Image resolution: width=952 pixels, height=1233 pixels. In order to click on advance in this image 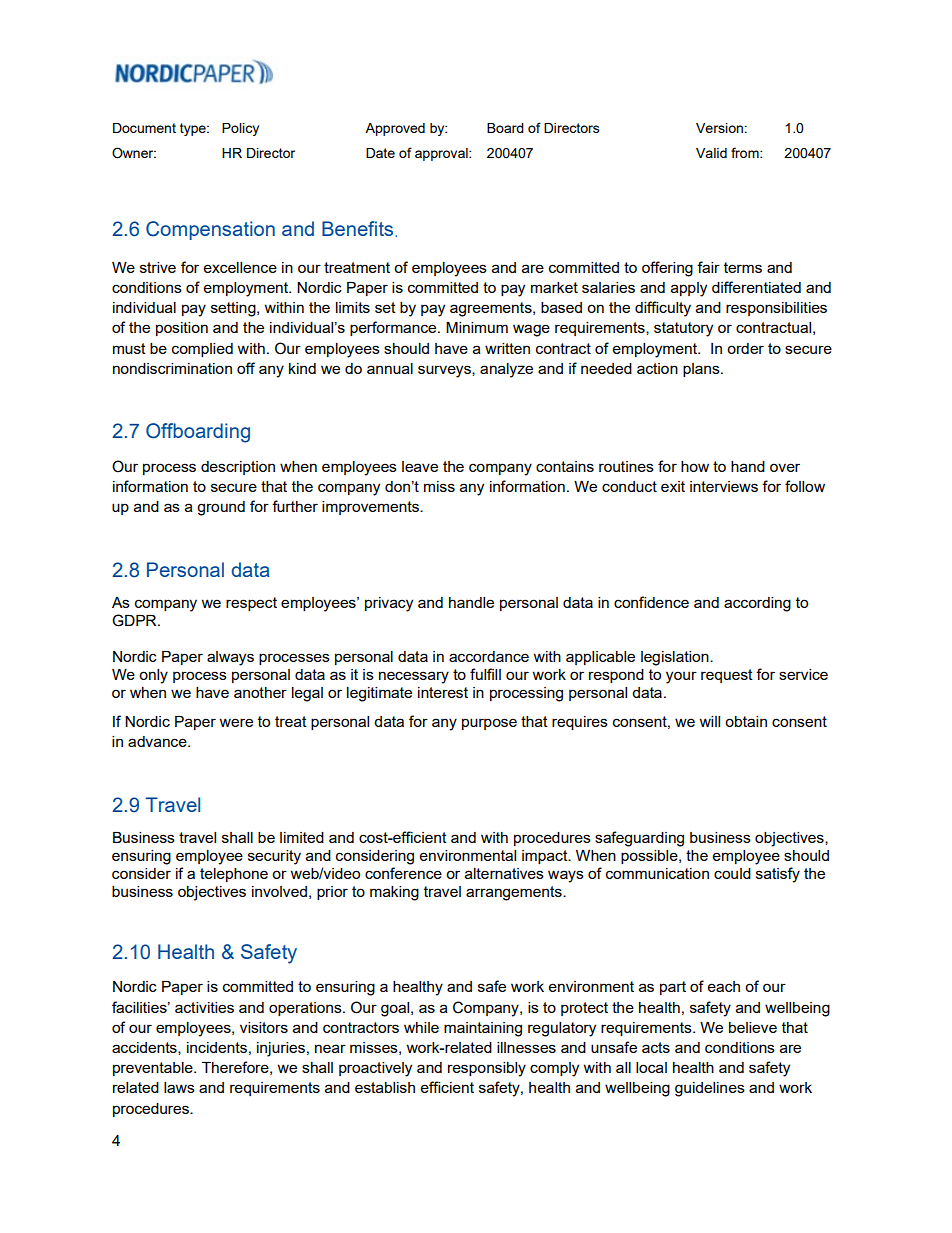, I will do `click(158, 741)`.
